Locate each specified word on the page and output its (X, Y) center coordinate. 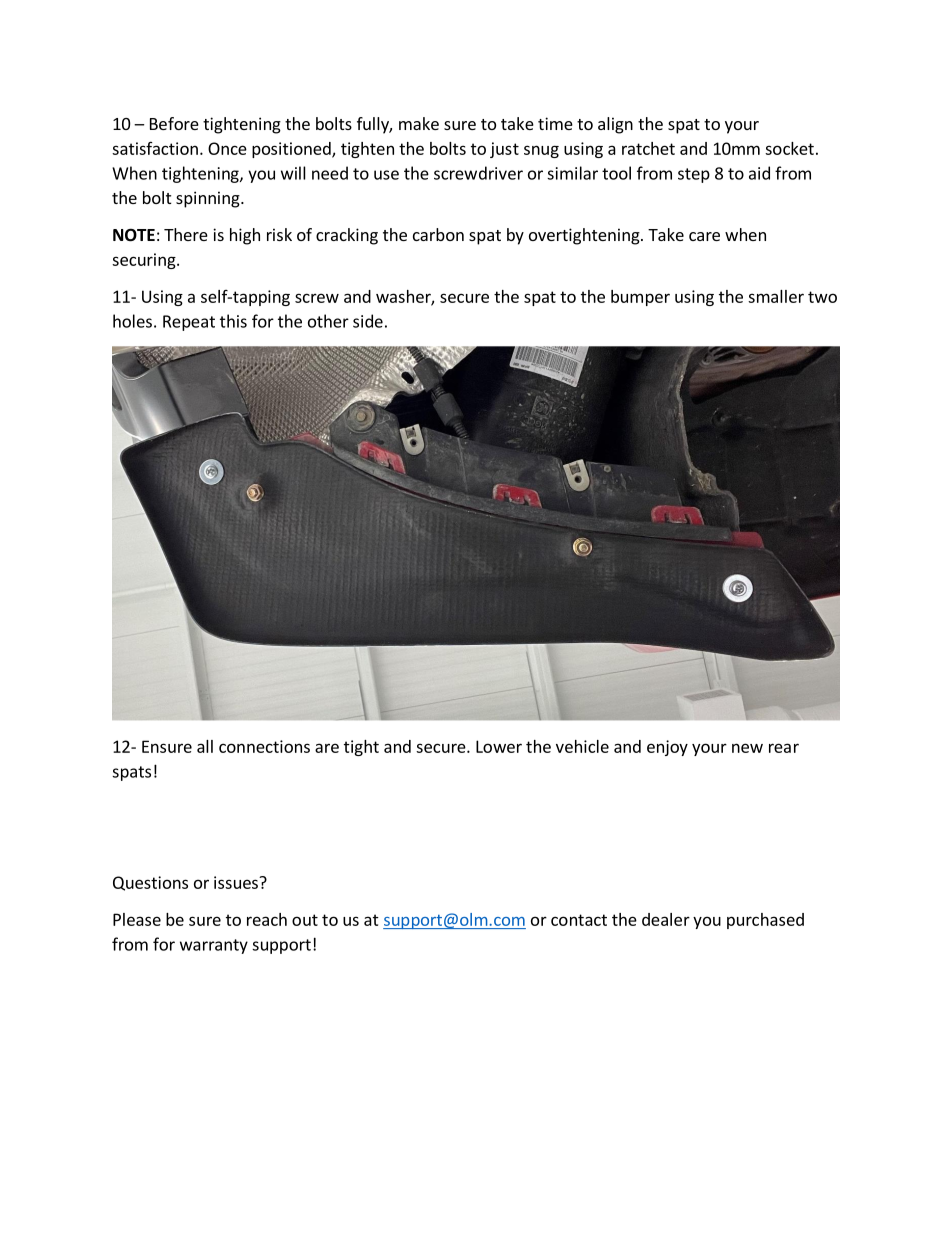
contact (579, 920)
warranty (214, 946)
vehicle (582, 746)
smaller (776, 296)
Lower (499, 746)
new (747, 748)
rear (784, 748)
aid (759, 173)
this (233, 321)
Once (227, 148)
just (504, 150)
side (368, 321)
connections (264, 746)
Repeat (189, 323)
